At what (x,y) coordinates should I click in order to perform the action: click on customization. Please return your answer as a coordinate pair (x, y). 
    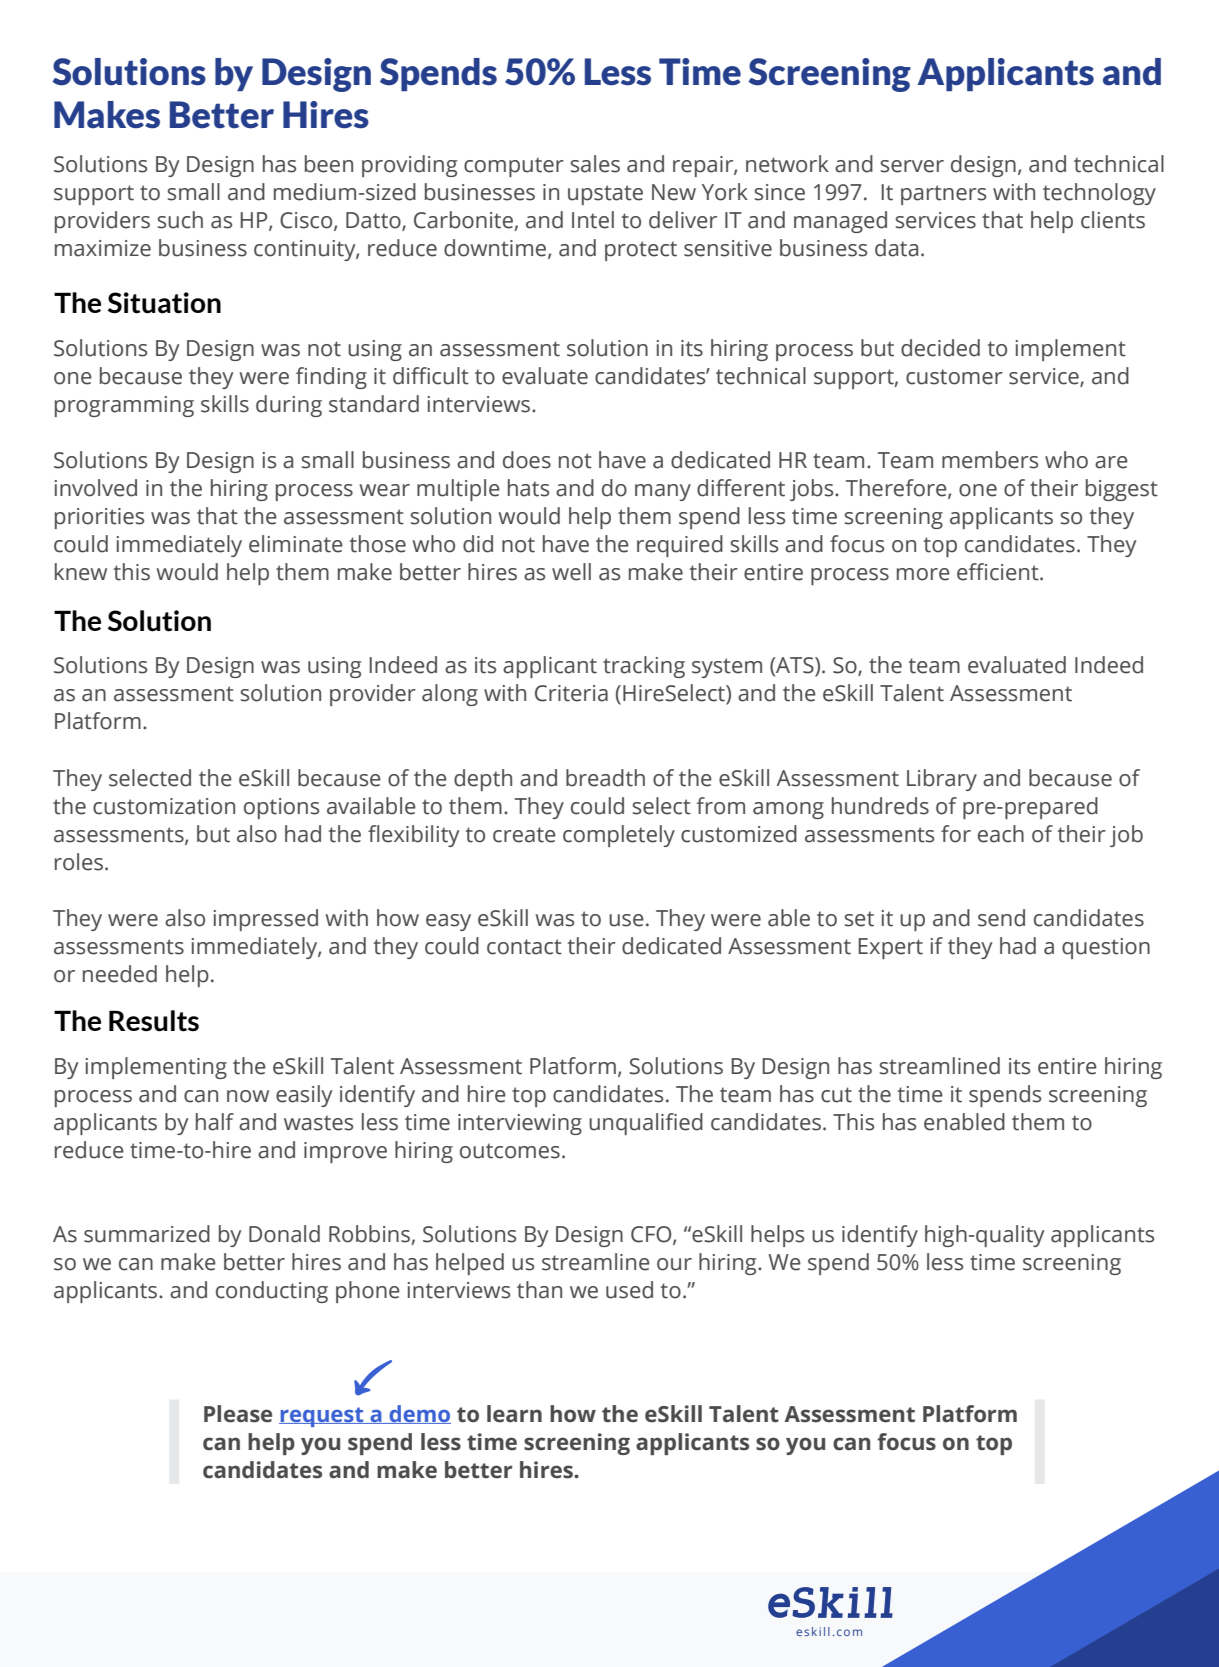
    Looking at the image, I should click on (164, 806).
